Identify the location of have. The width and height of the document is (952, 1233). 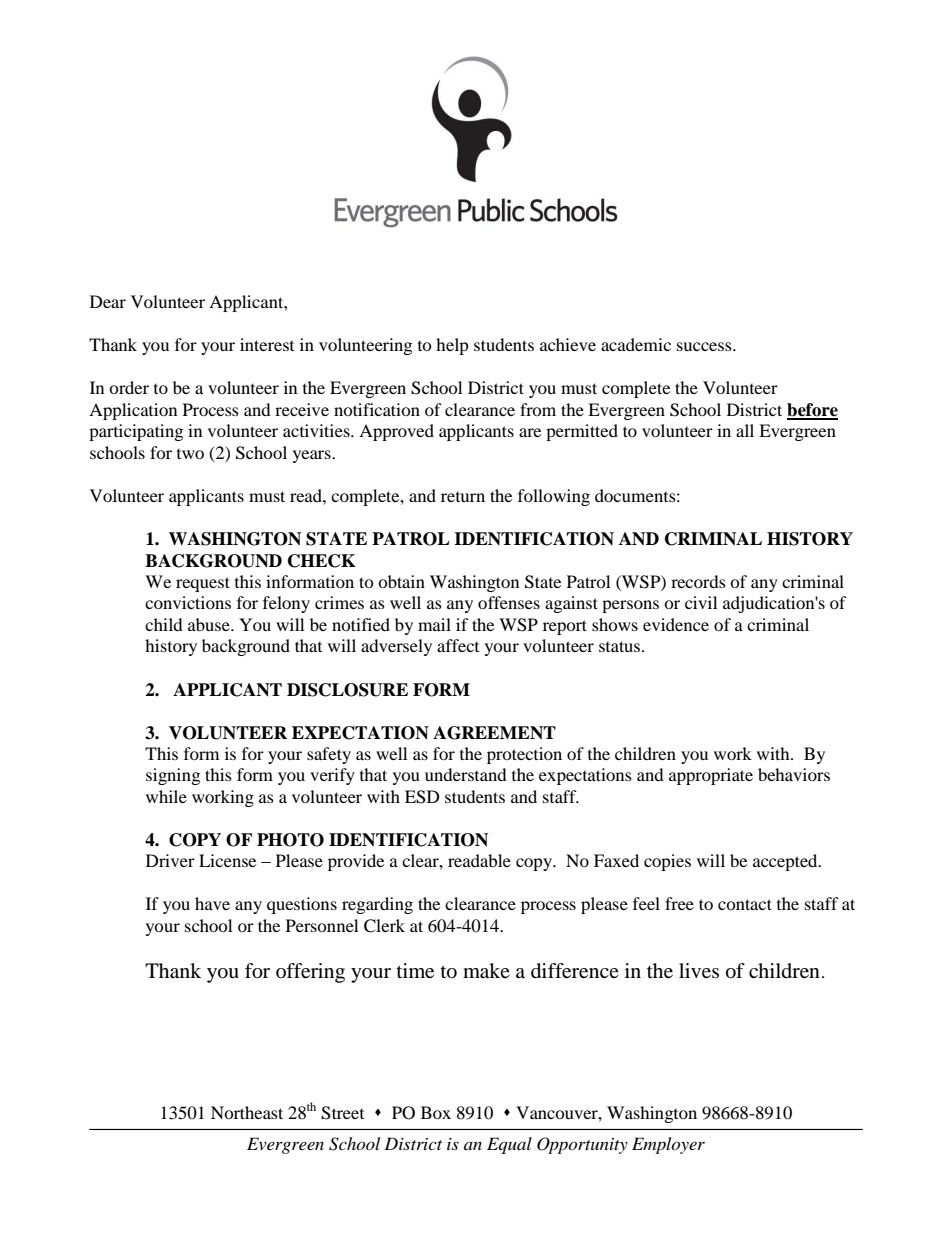
(212, 903).
